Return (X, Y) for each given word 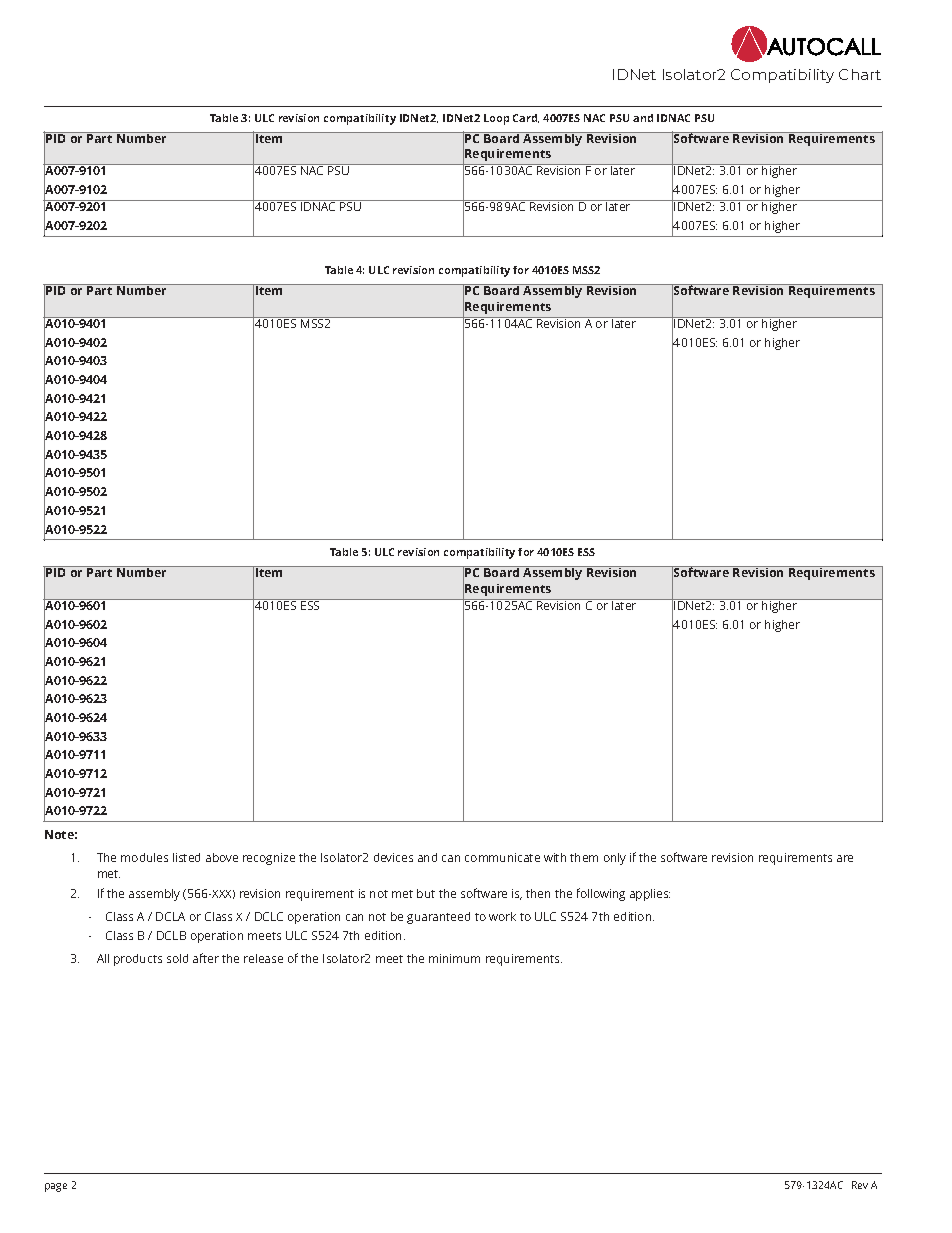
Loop (496, 119)
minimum (454, 958)
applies (650, 895)
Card (526, 118)
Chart (860, 74)
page (56, 1187)
